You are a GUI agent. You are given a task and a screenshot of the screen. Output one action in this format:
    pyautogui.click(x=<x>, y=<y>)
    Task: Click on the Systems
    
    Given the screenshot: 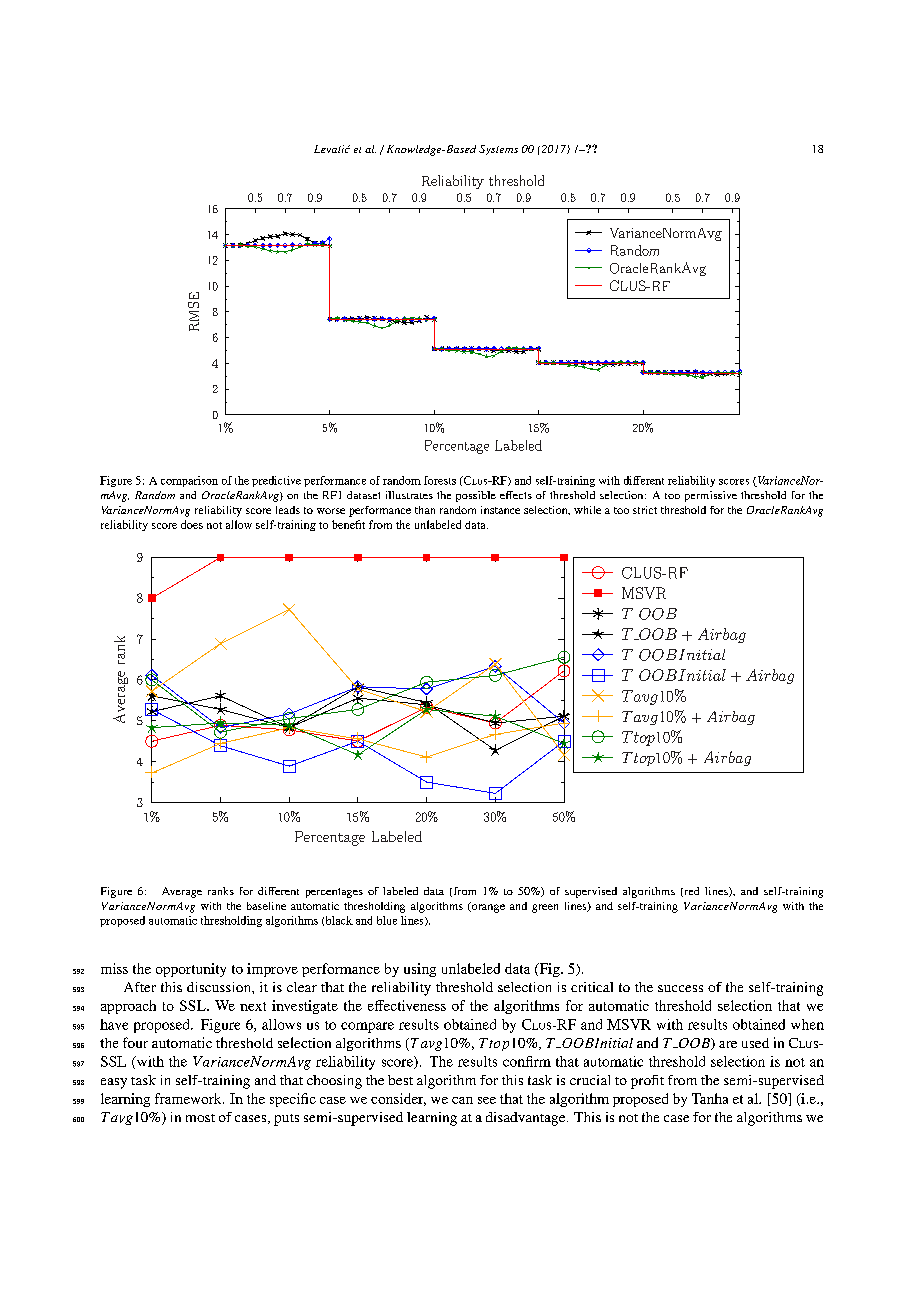 What is the action you would take?
    pyautogui.click(x=498, y=150)
